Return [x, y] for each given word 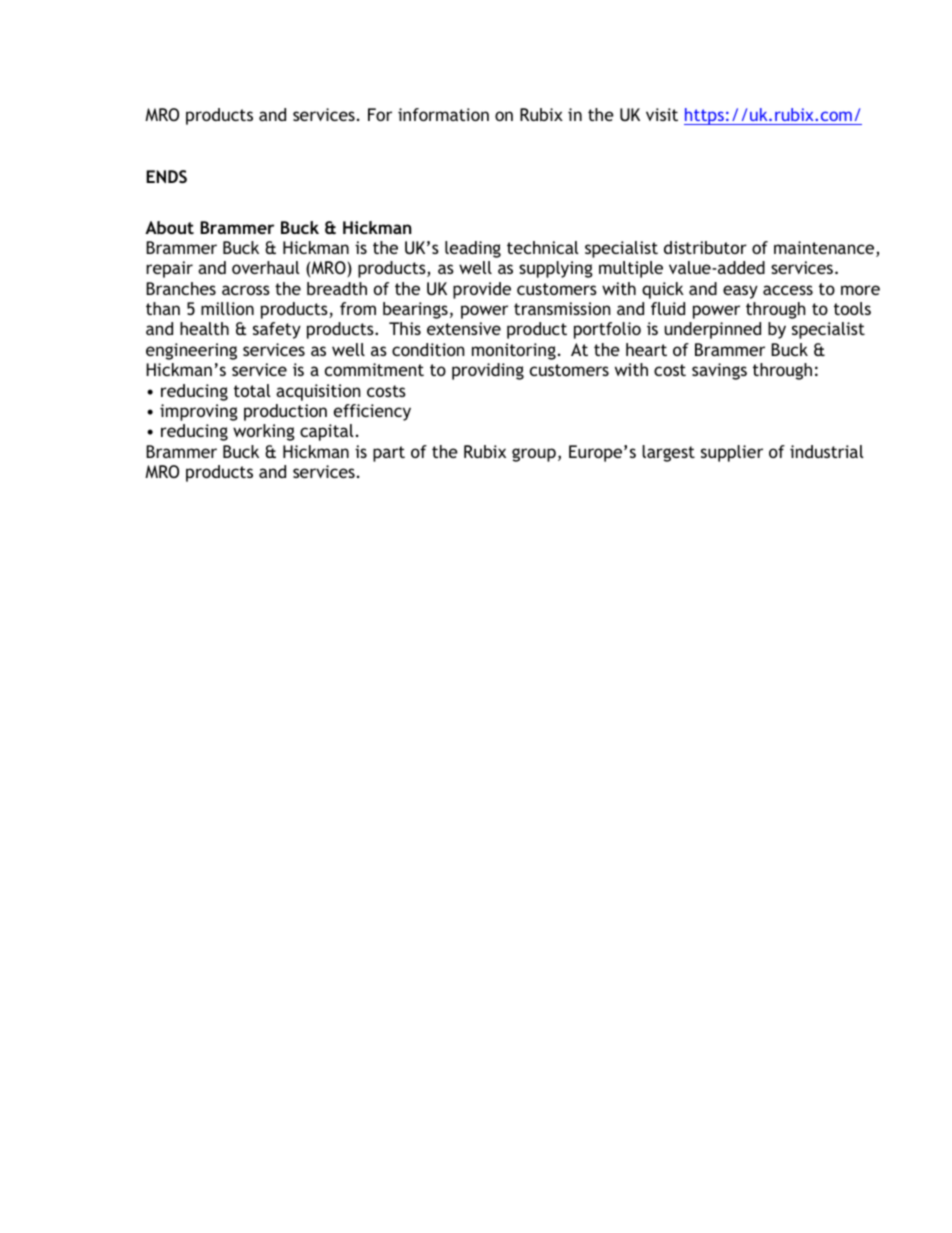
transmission [562, 308]
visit [662, 114]
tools [852, 308]
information [443, 114]
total [252, 390]
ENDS [166, 176]
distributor [705, 247]
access [788, 290]
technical [543, 247]
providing [488, 371]
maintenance [825, 249]
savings [719, 371]
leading [473, 249]
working [264, 432]
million [227, 308]
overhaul [266, 267]
